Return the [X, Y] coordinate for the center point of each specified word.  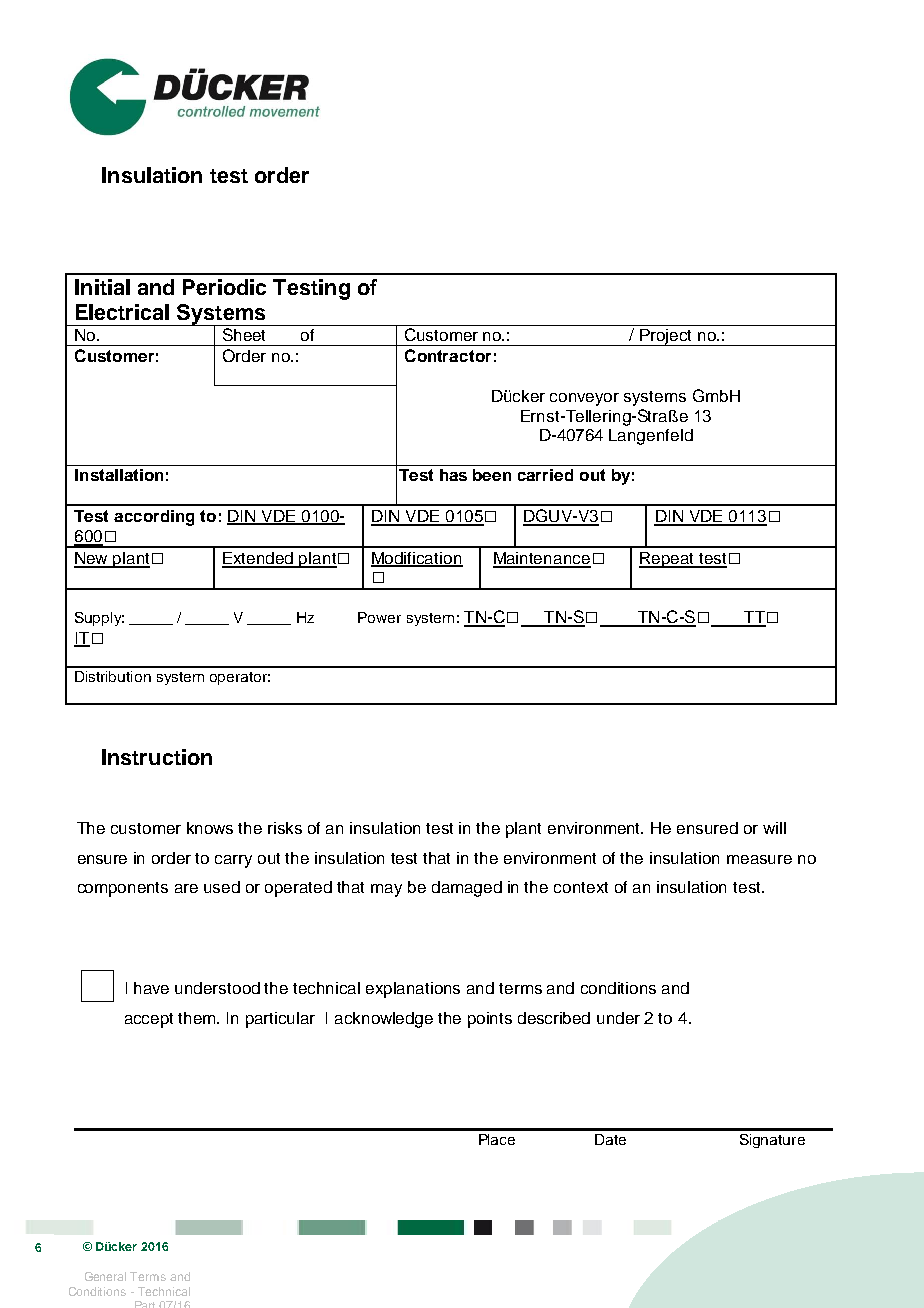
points [490, 1020]
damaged [467, 889]
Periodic [224, 287]
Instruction [157, 757]
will [774, 828]
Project [667, 337]
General [105, 1276]
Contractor [448, 355]
